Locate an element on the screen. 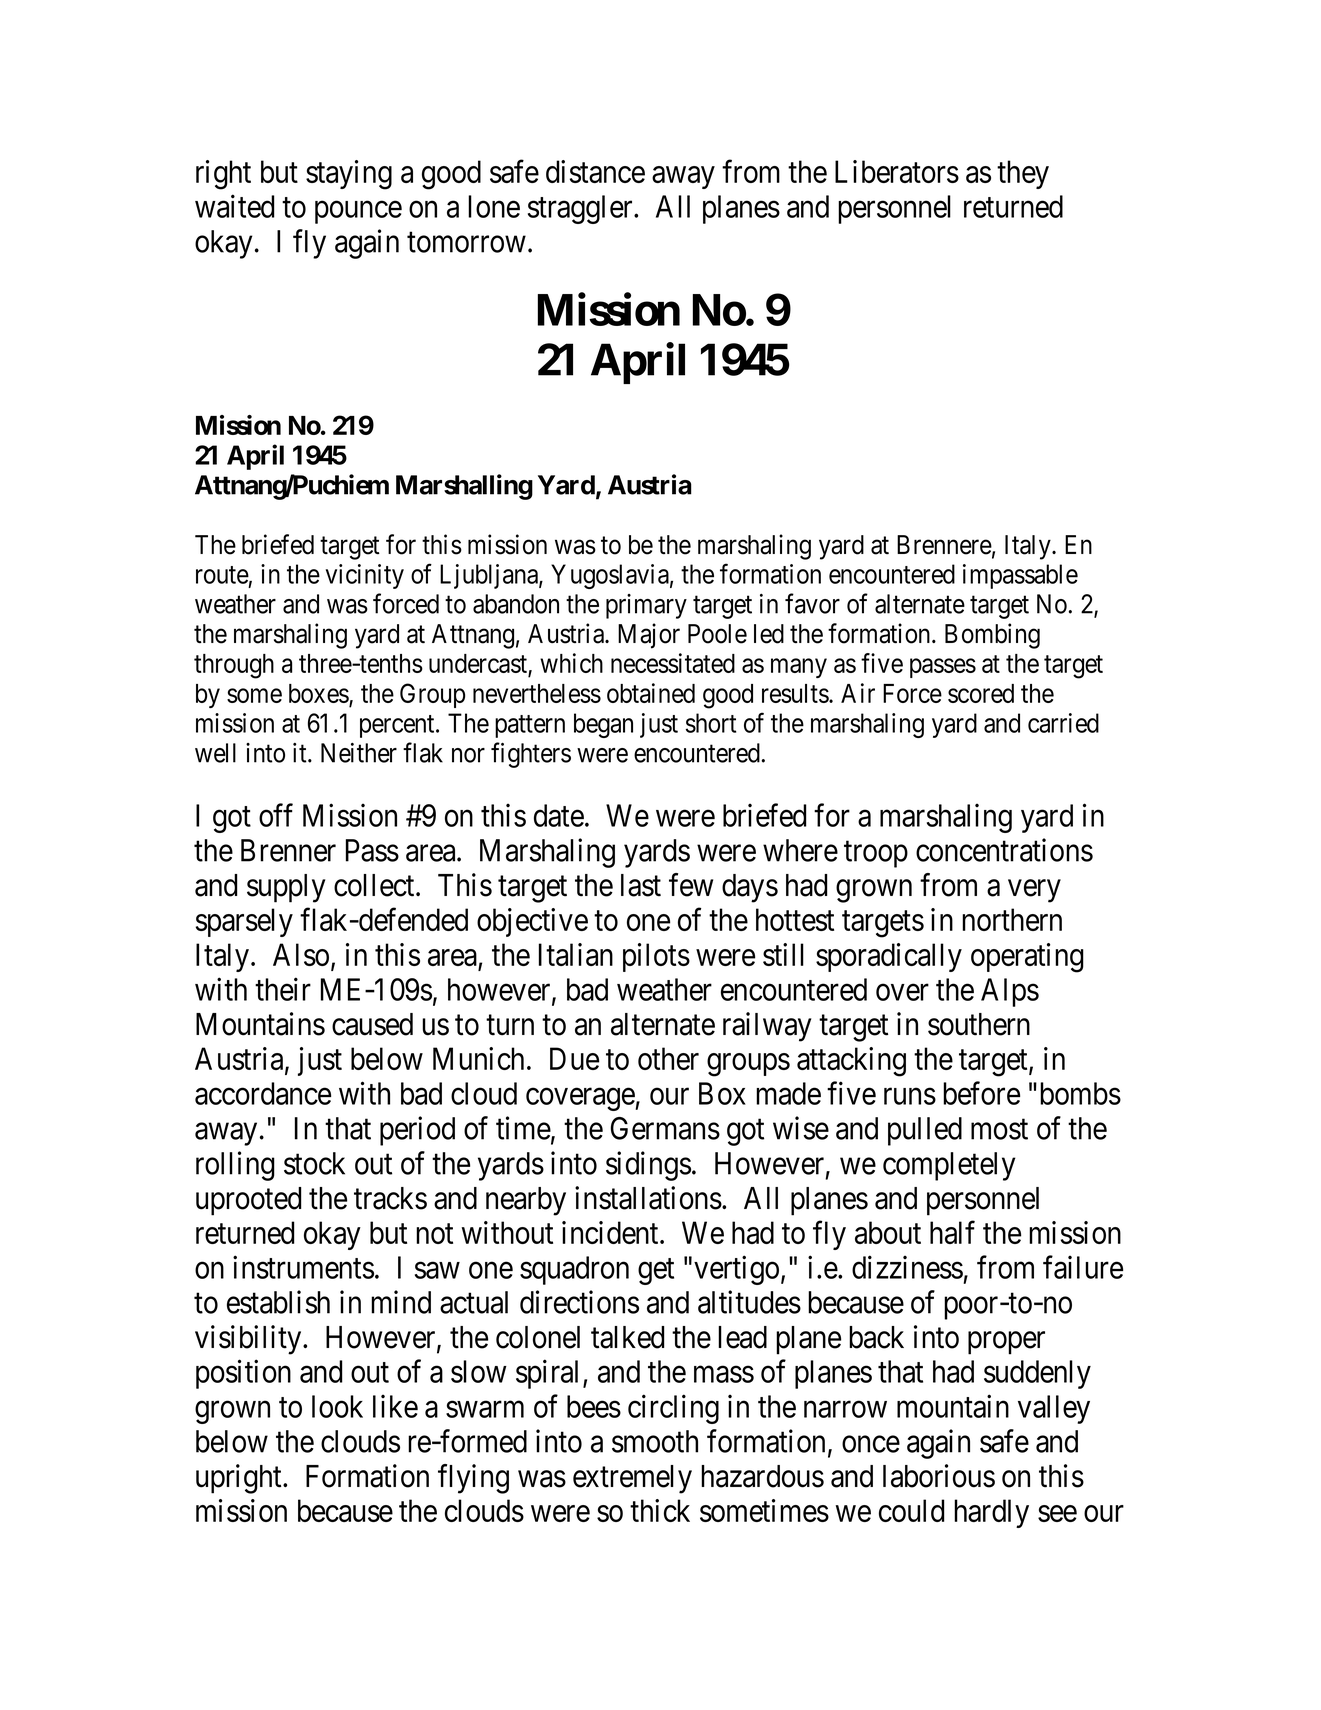 This screenshot has width=1321, height=1710. look is located at coordinates (337, 1406).
